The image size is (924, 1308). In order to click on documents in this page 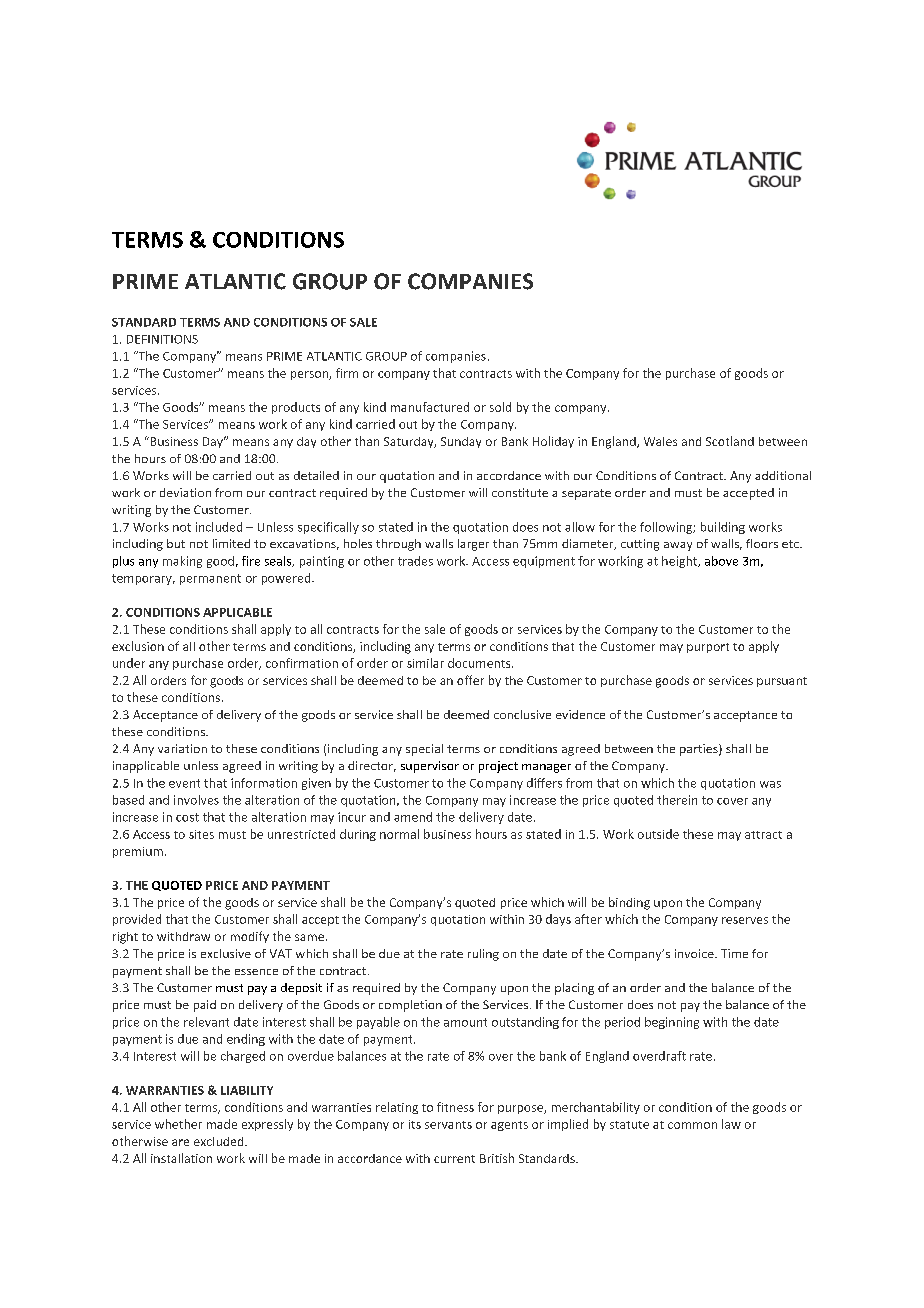, I will do `click(480, 663)`.
